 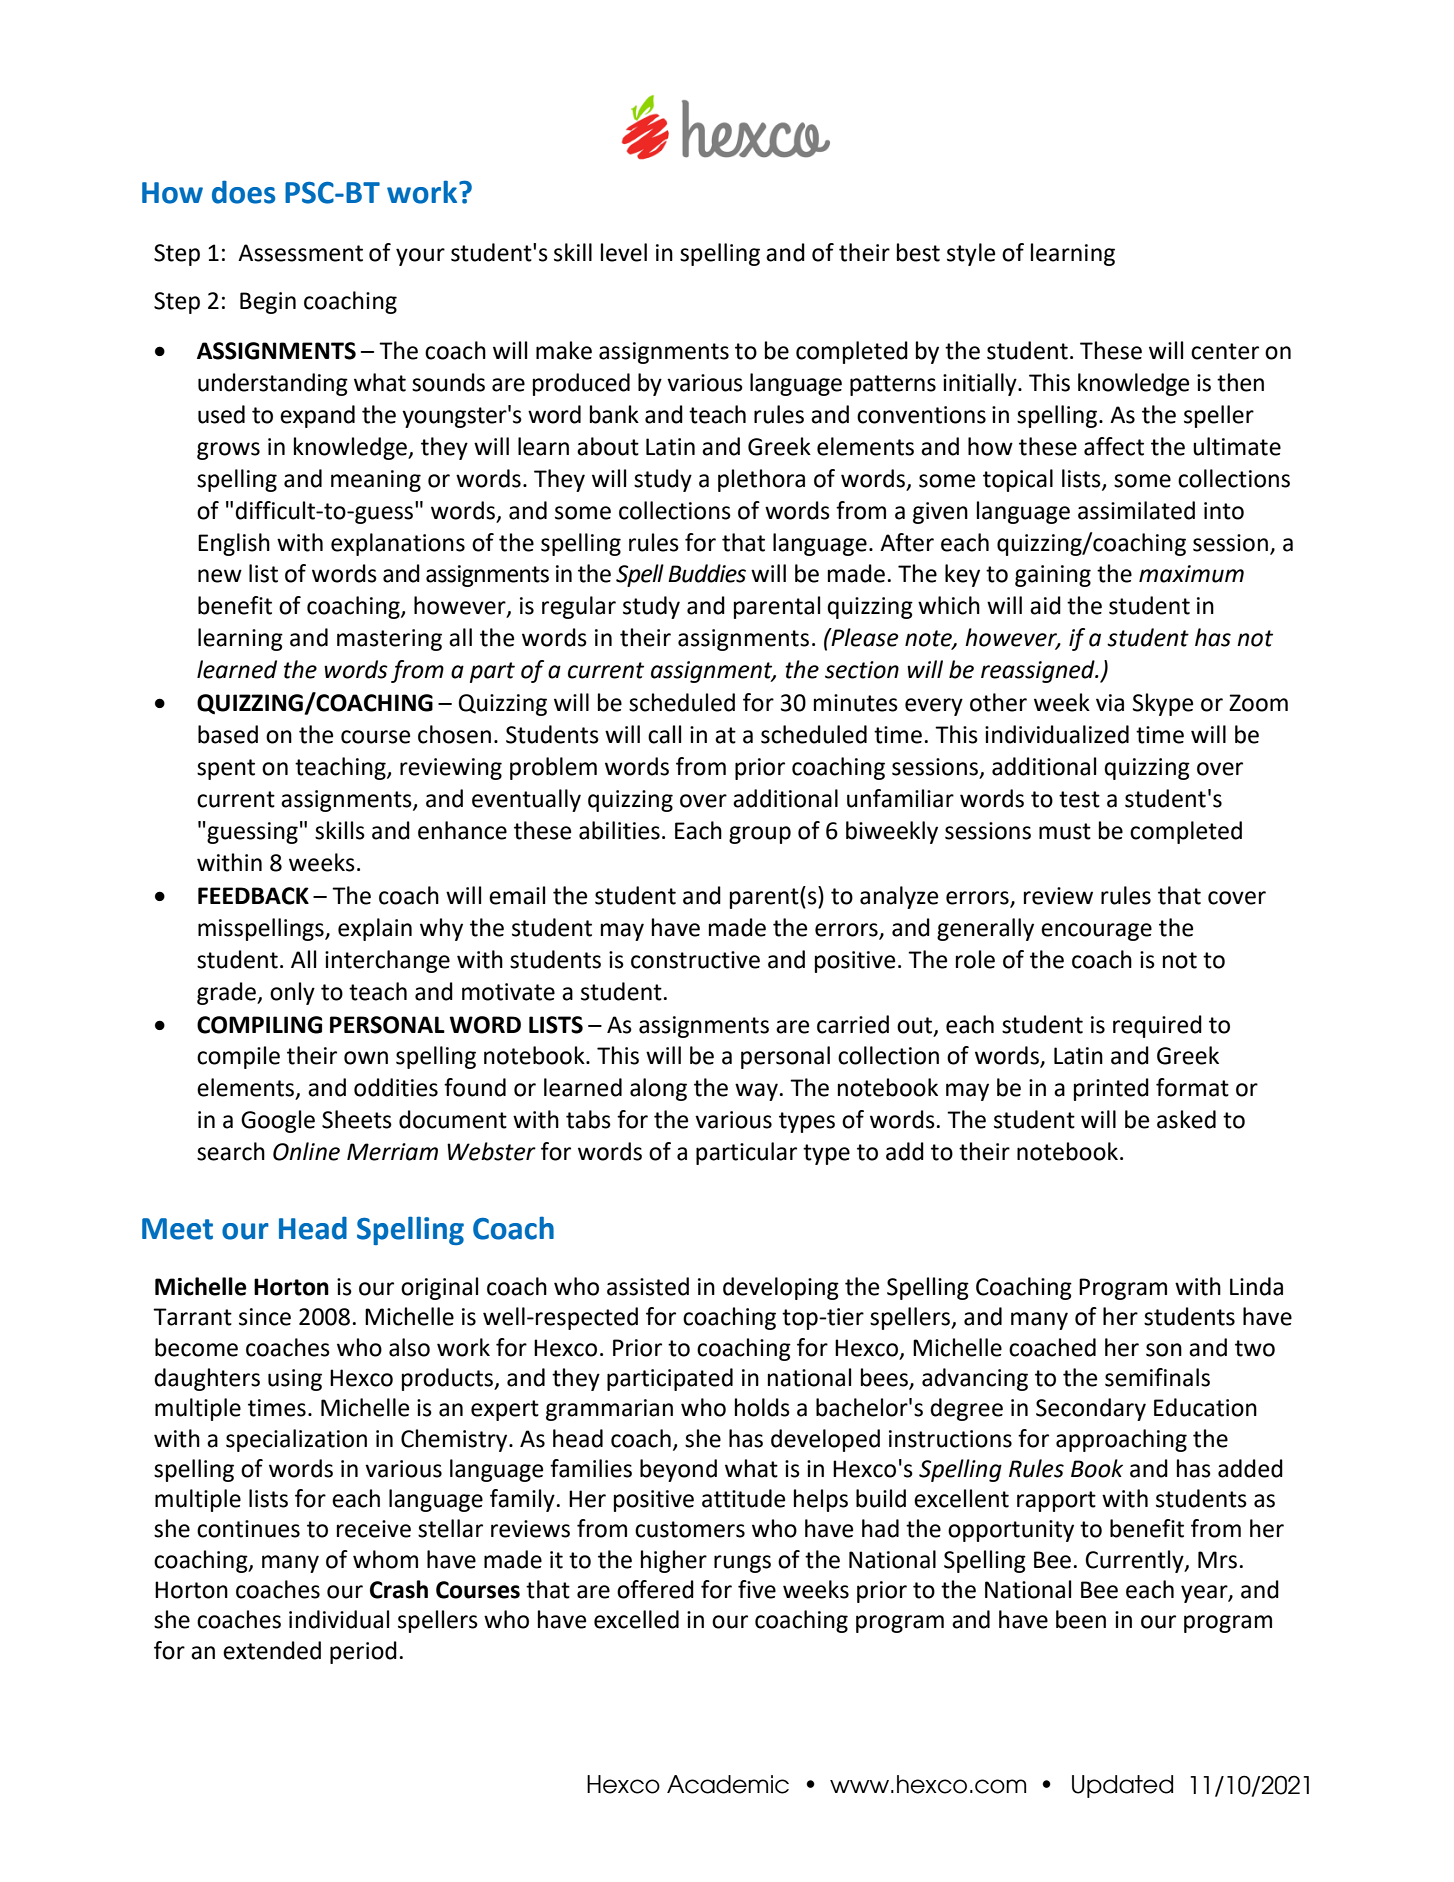 I want to click on Assessment, so click(x=300, y=253).
